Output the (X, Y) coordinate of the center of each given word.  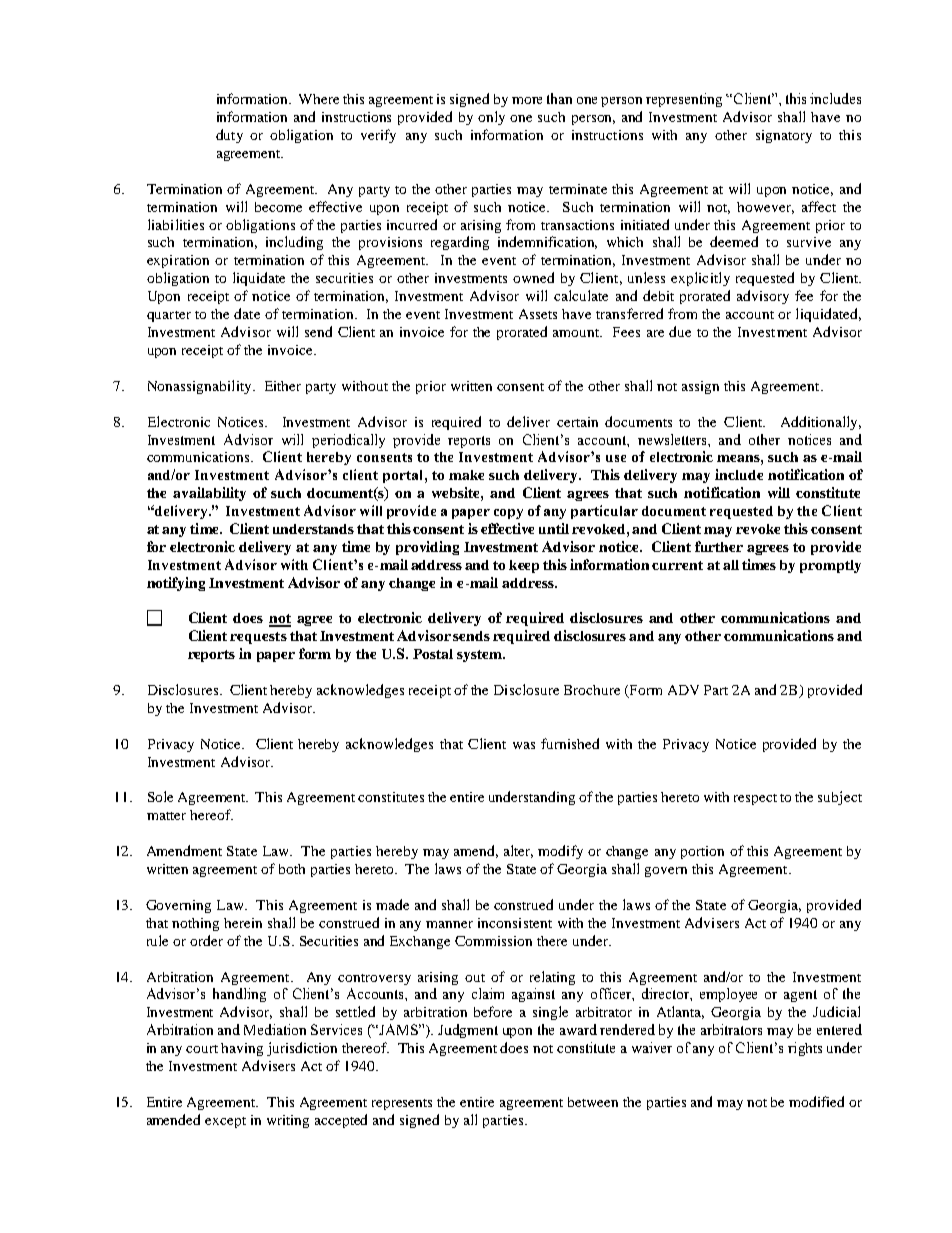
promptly (830, 566)
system (480, 656)
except (225, 1122)
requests (258, 638)
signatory (784, 136)
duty (229, 136)
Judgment (468, 1031)
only (491, 118)
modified (816, 1101)
